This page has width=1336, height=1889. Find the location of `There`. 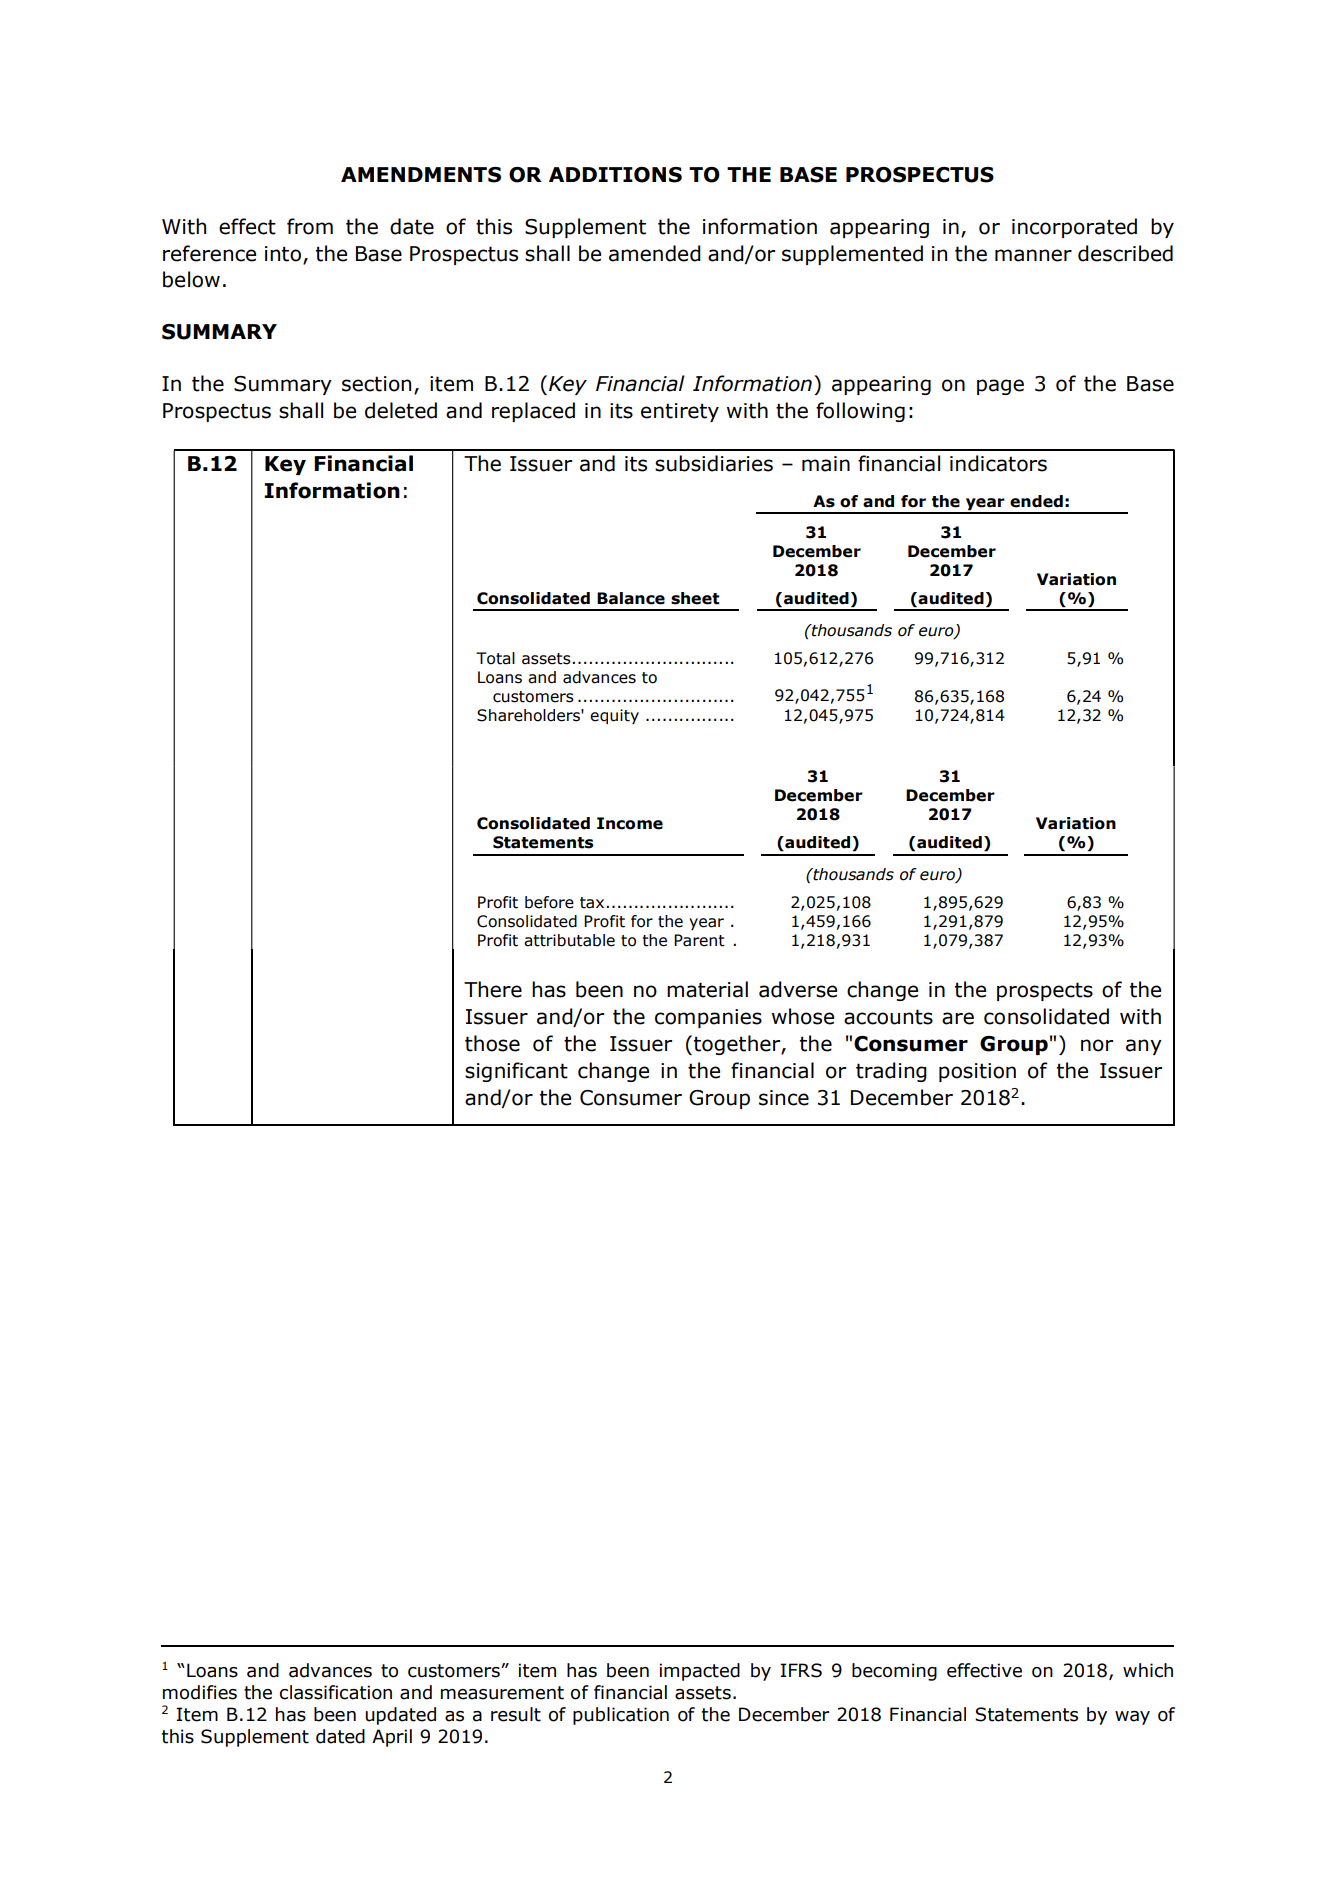

There is located at coordinates (493, 989).
